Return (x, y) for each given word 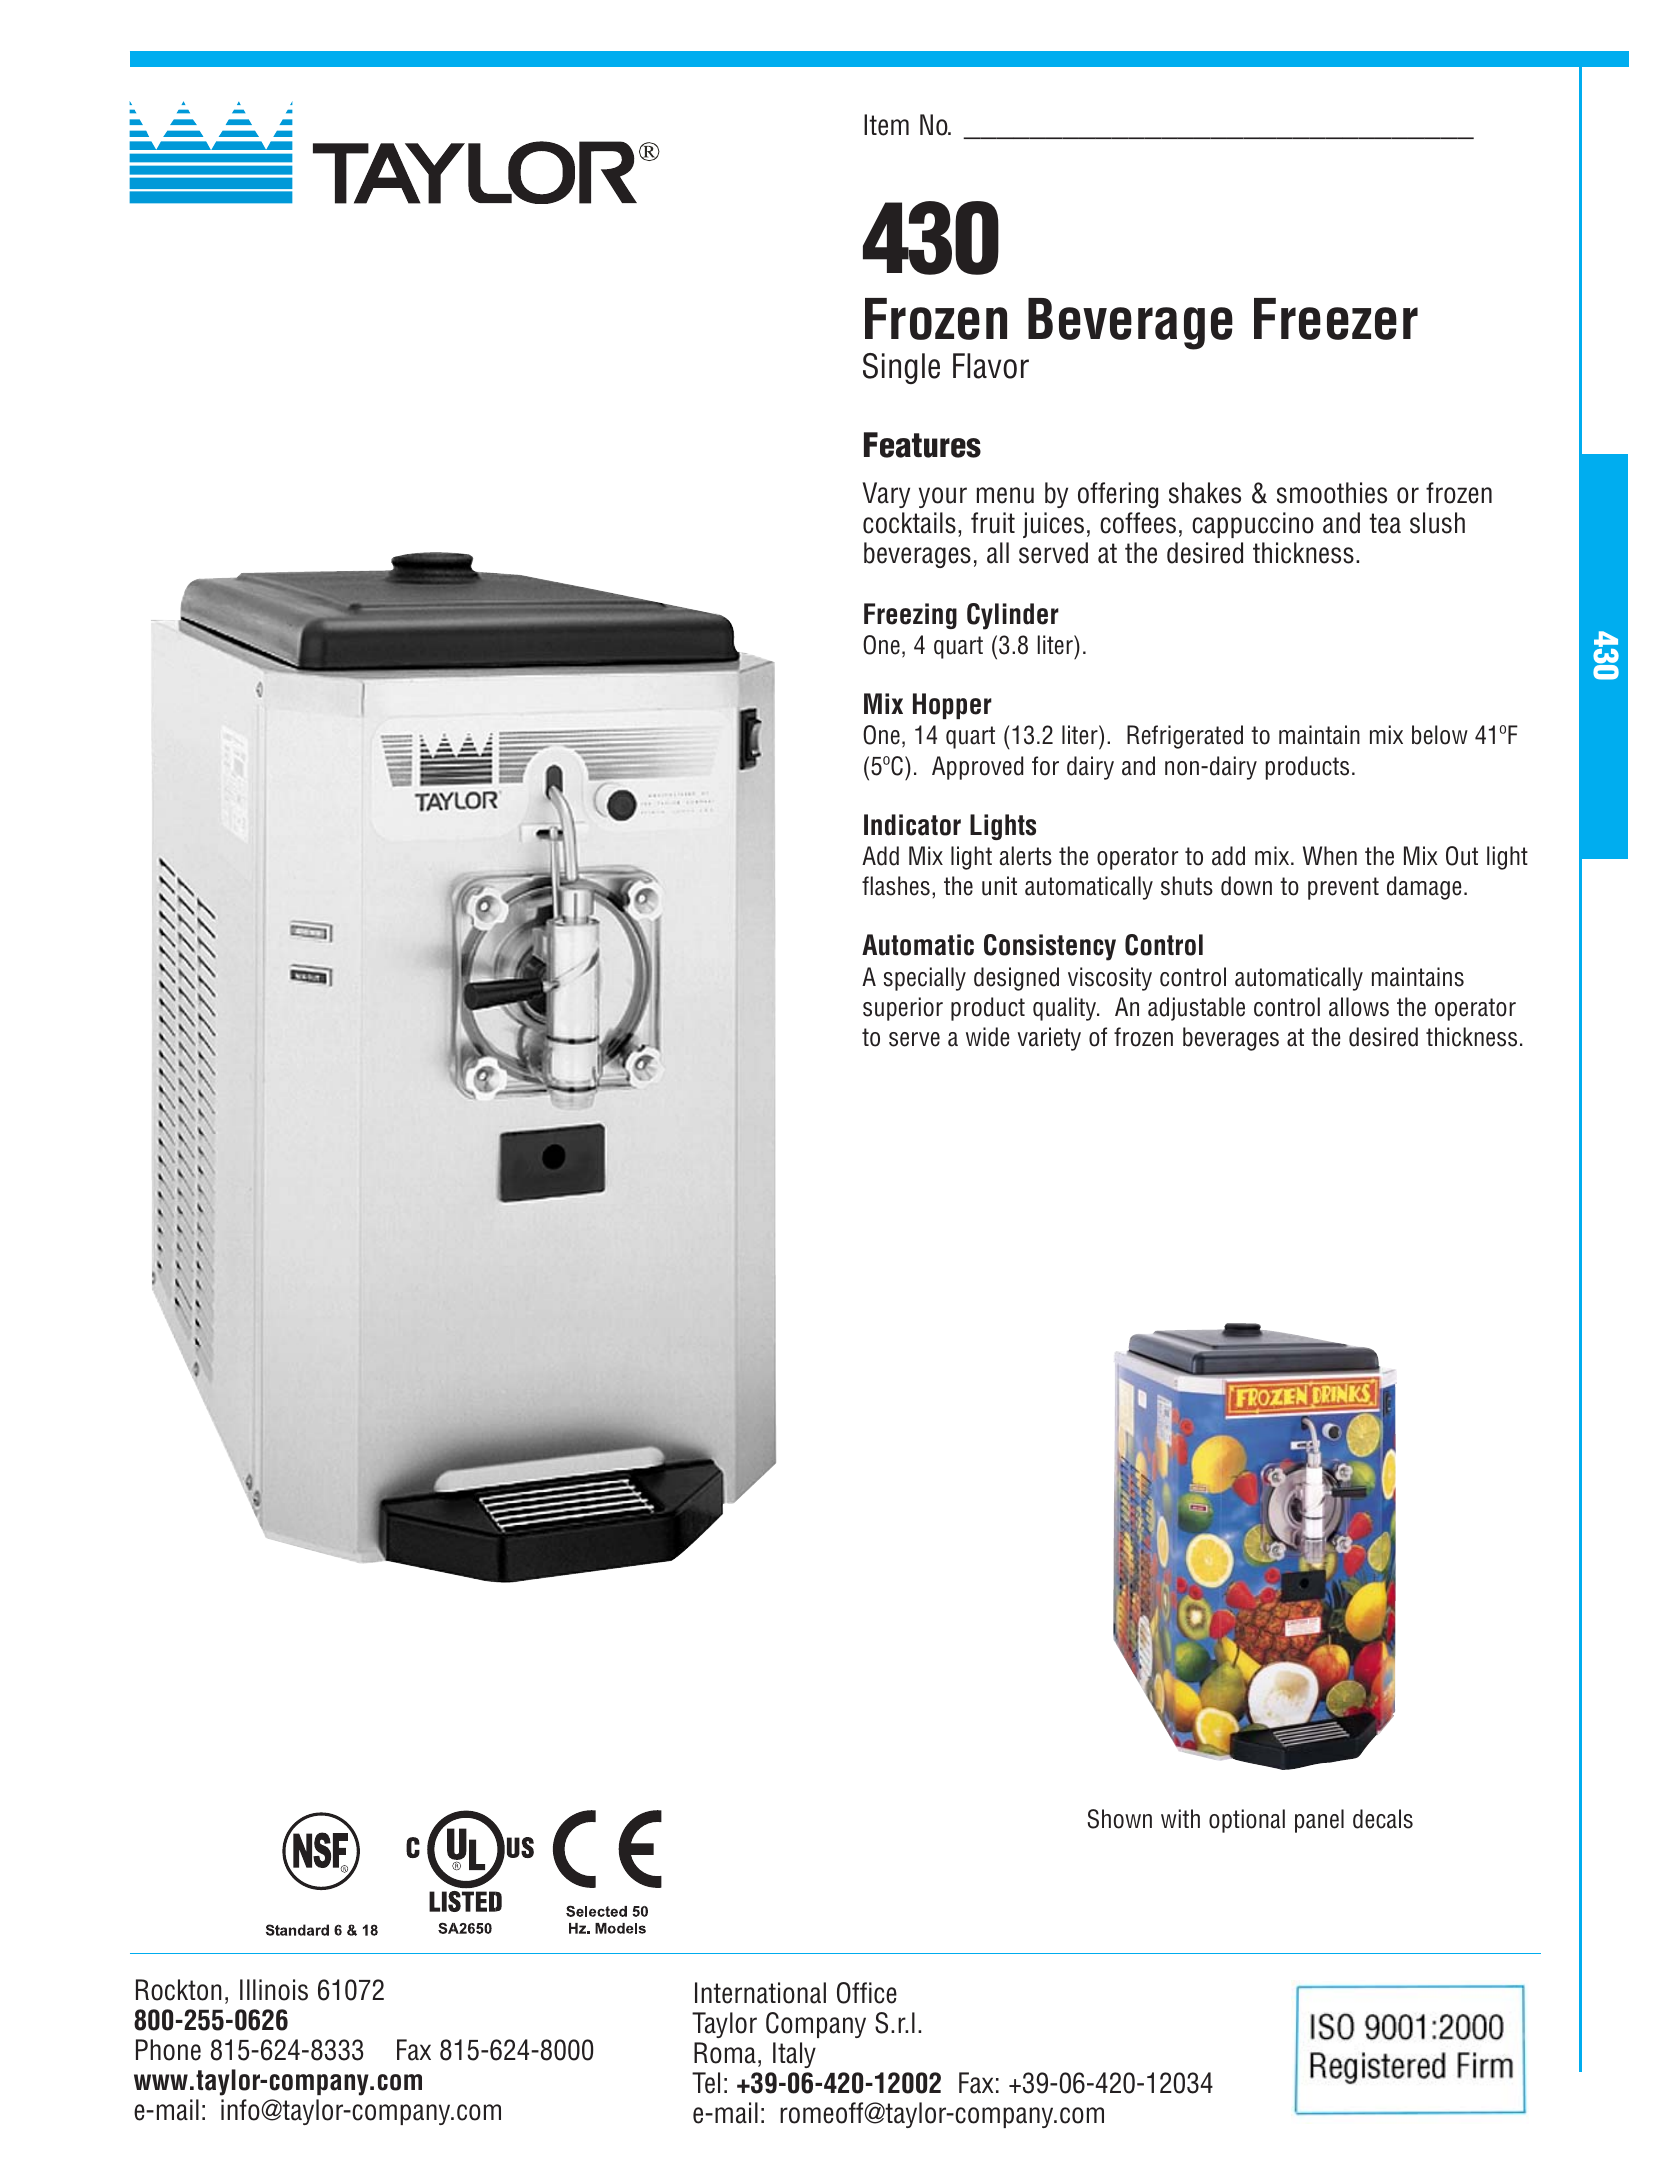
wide (988, 1037)
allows (1359, 1007)
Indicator (912, 825)
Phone (168, 2050)
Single (901, 368)
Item (886, 125)
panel (1319, 1821)
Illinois (274, 1990)
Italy (794, 2055)
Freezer (1336, 319)
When (1330, 856)
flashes (896, 886)
